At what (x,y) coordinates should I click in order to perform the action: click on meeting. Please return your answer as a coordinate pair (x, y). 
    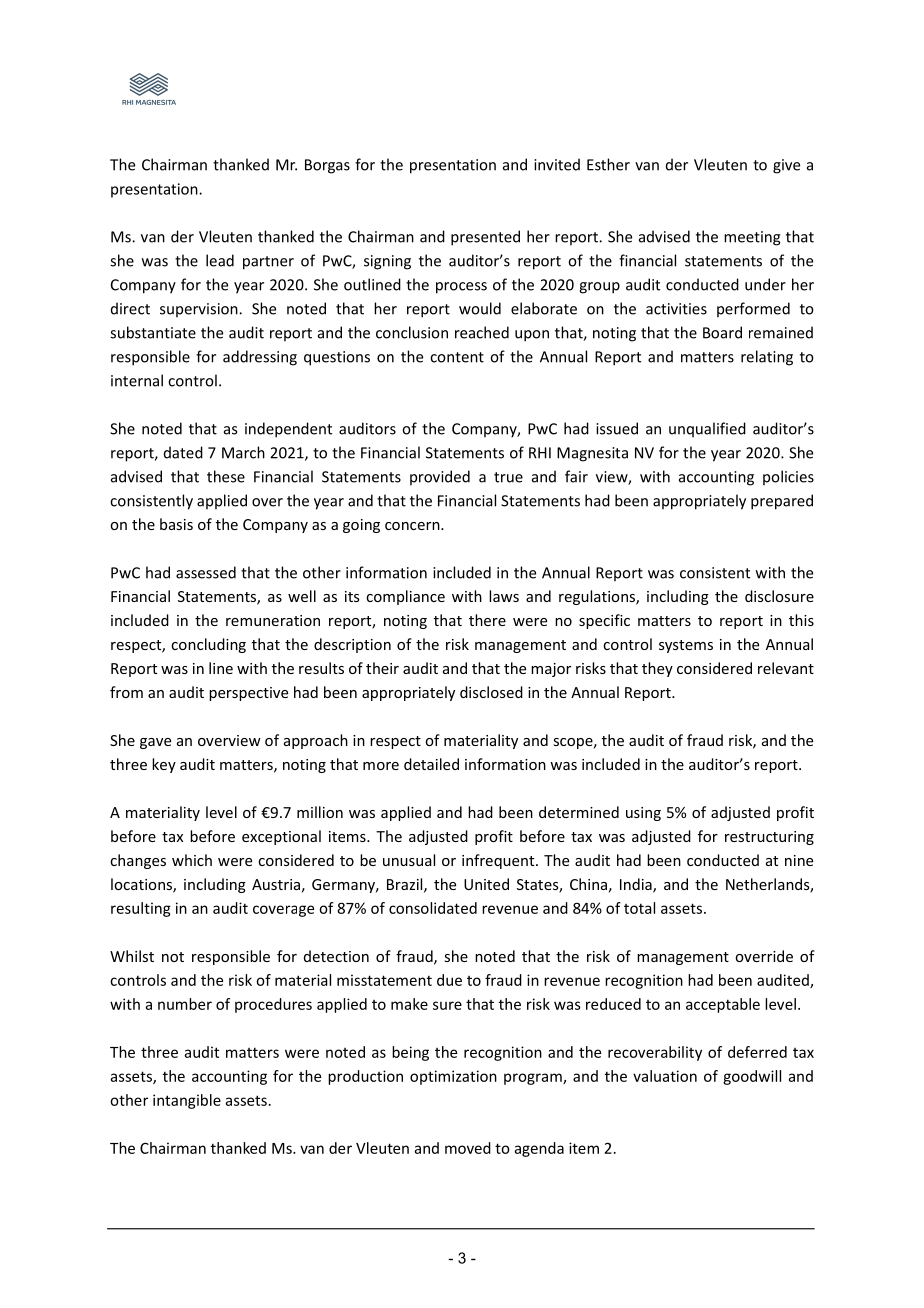
    Looking at the image, I should click on (752, 238).
